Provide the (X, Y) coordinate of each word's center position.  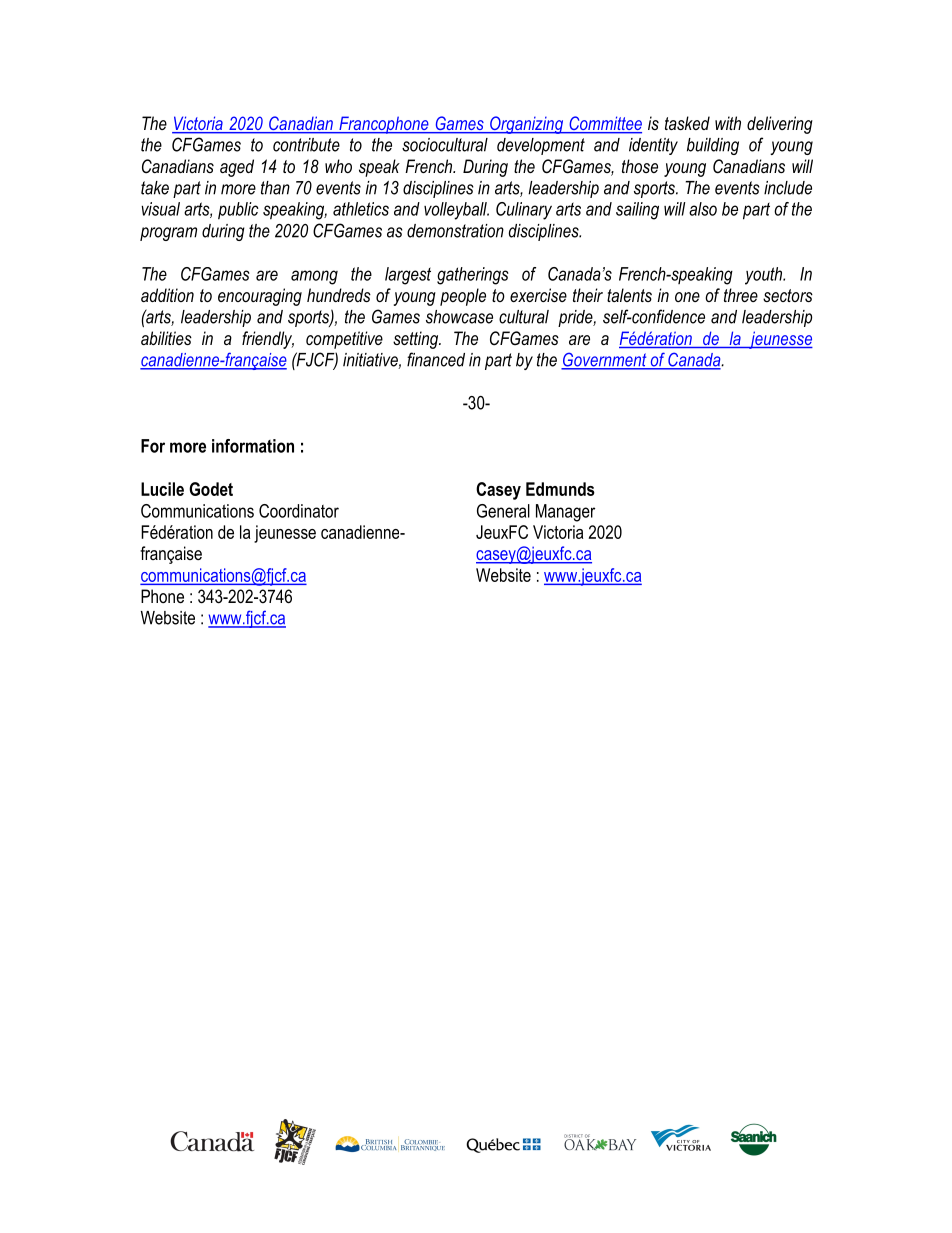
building (713, 146)
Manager (565, 513)
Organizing (527, 125)
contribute (306, 145)
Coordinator (299, 511)
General (503, 511)
